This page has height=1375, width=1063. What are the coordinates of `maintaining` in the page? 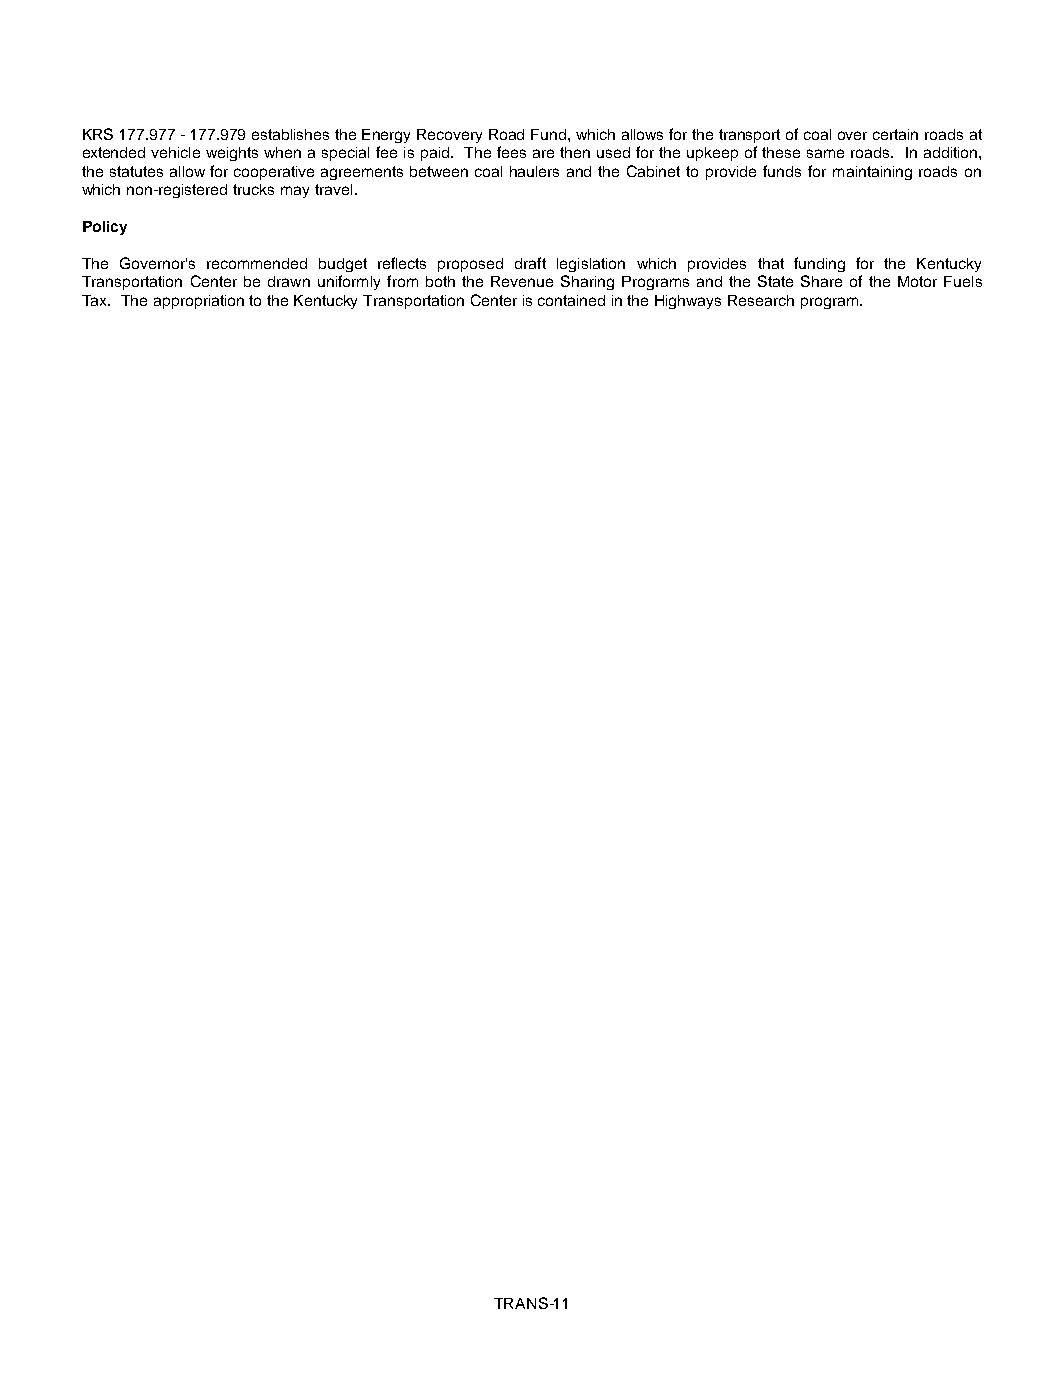 It's located at (872, 173).
